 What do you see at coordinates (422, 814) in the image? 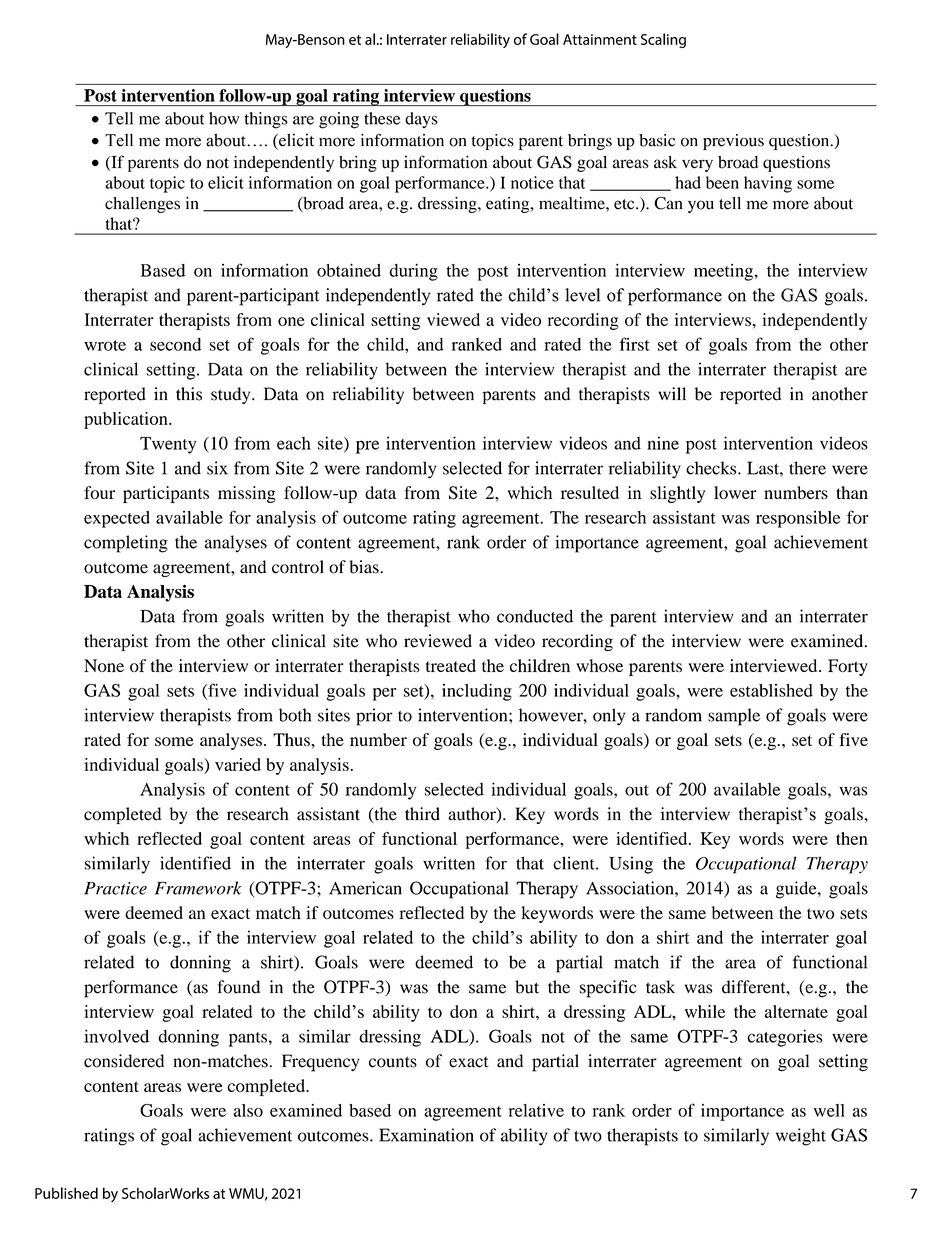
I see `third` at bounding box center [422, 814].
